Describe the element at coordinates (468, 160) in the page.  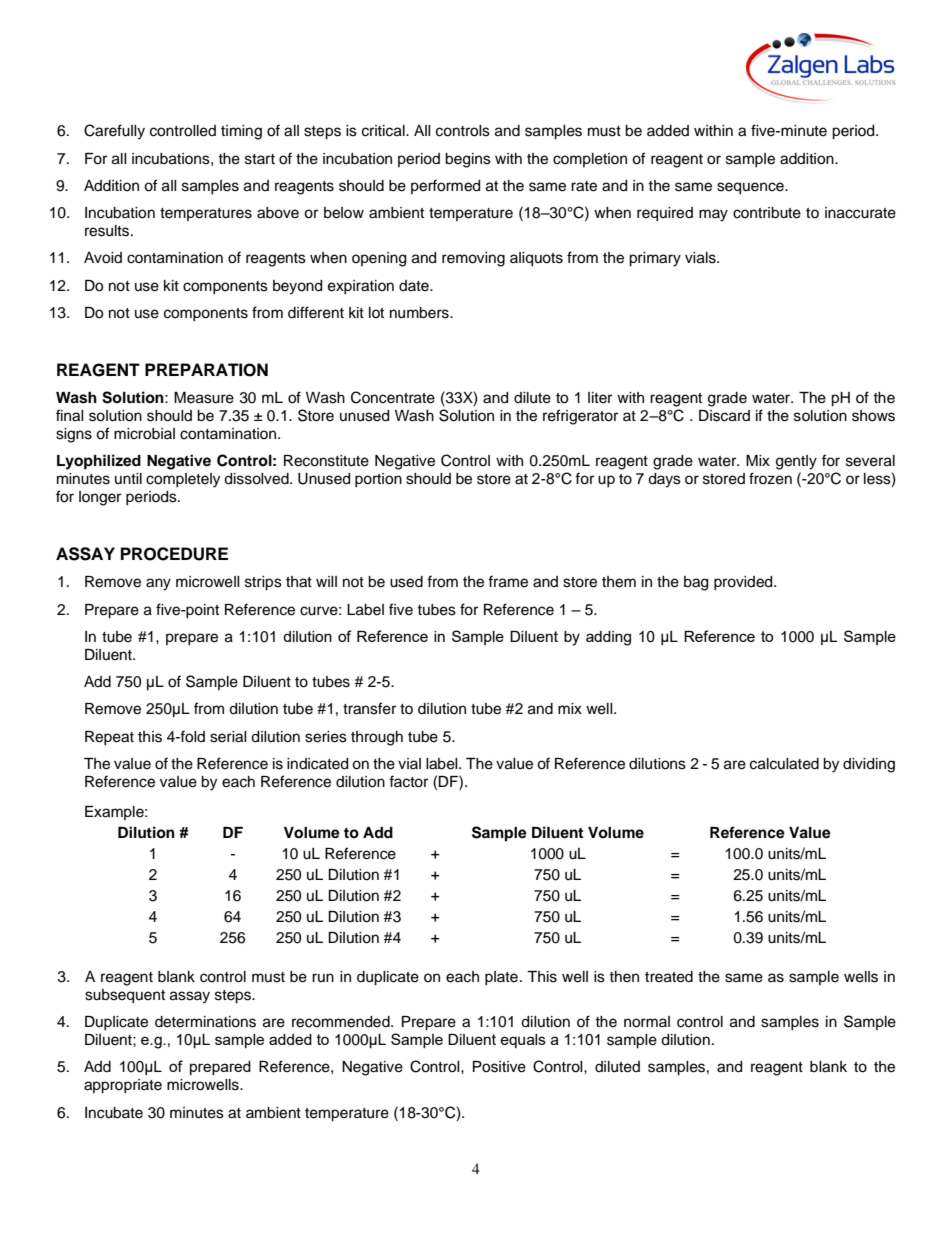
I see `begins` at that location.
